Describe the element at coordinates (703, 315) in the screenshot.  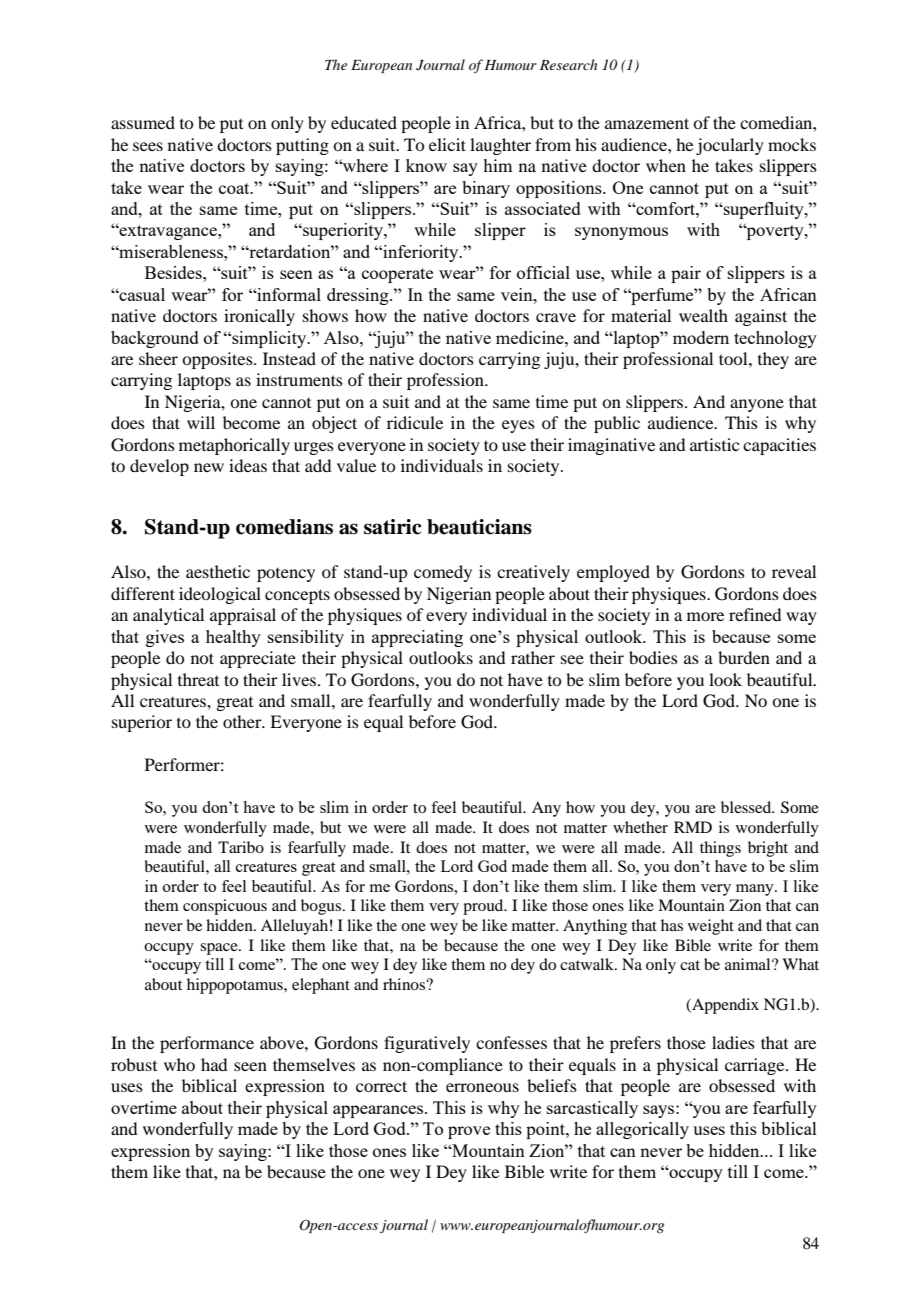
I see `wealth` at that location.
